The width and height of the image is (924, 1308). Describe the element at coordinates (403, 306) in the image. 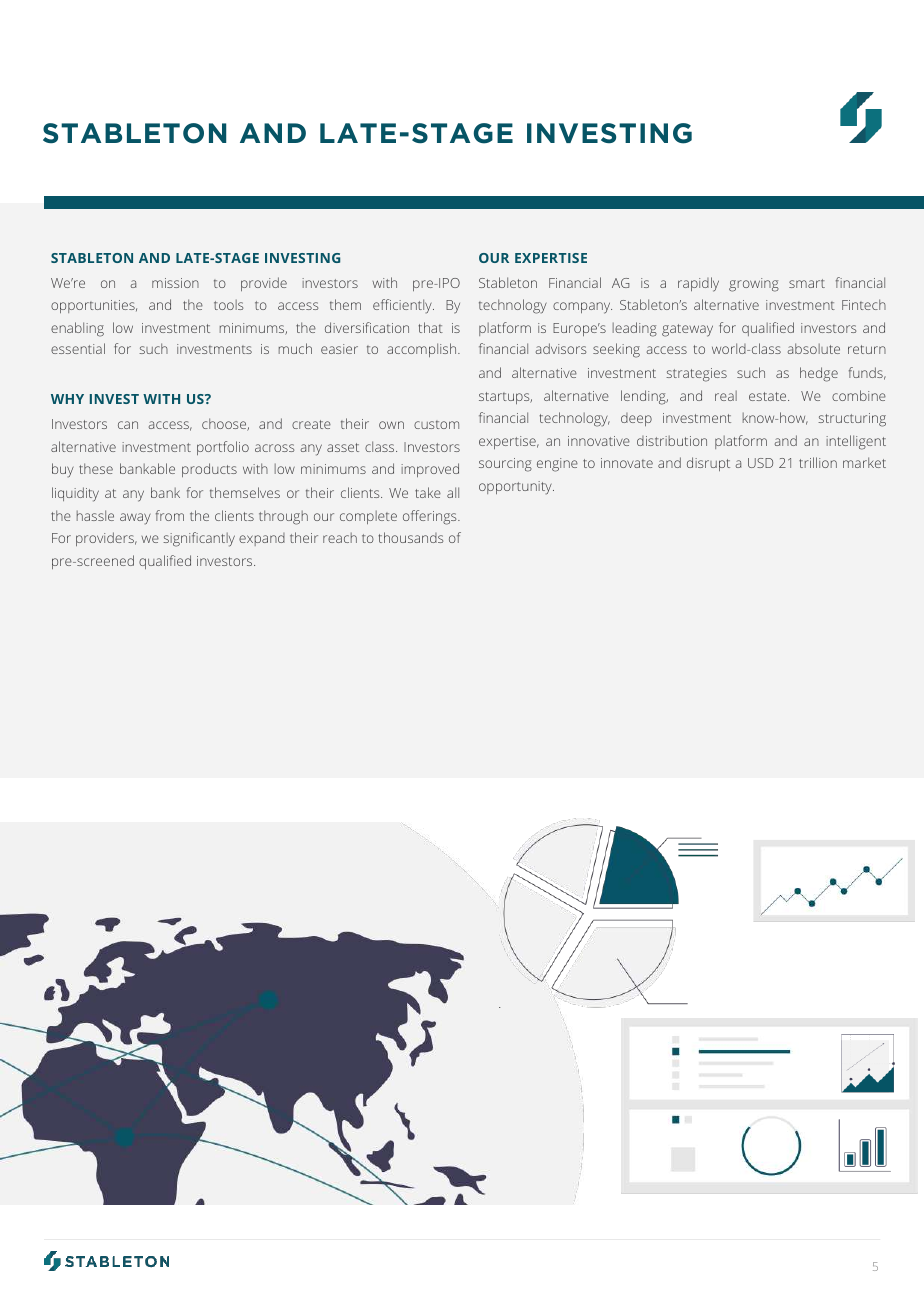

I see `efficiently` at that location.
